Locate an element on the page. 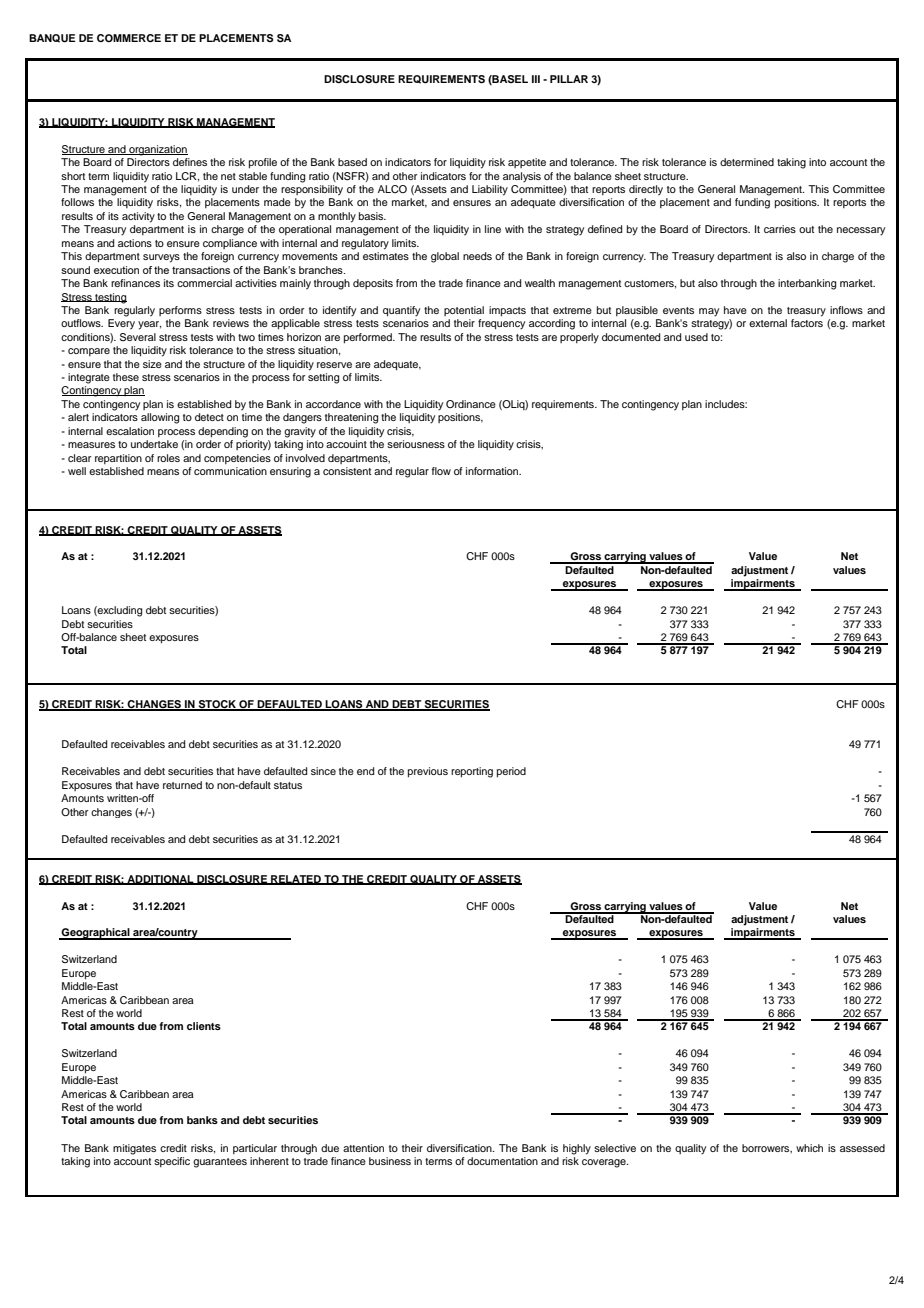 This document has height=1308, width=924. which is located at coordinates (809, 1148).
